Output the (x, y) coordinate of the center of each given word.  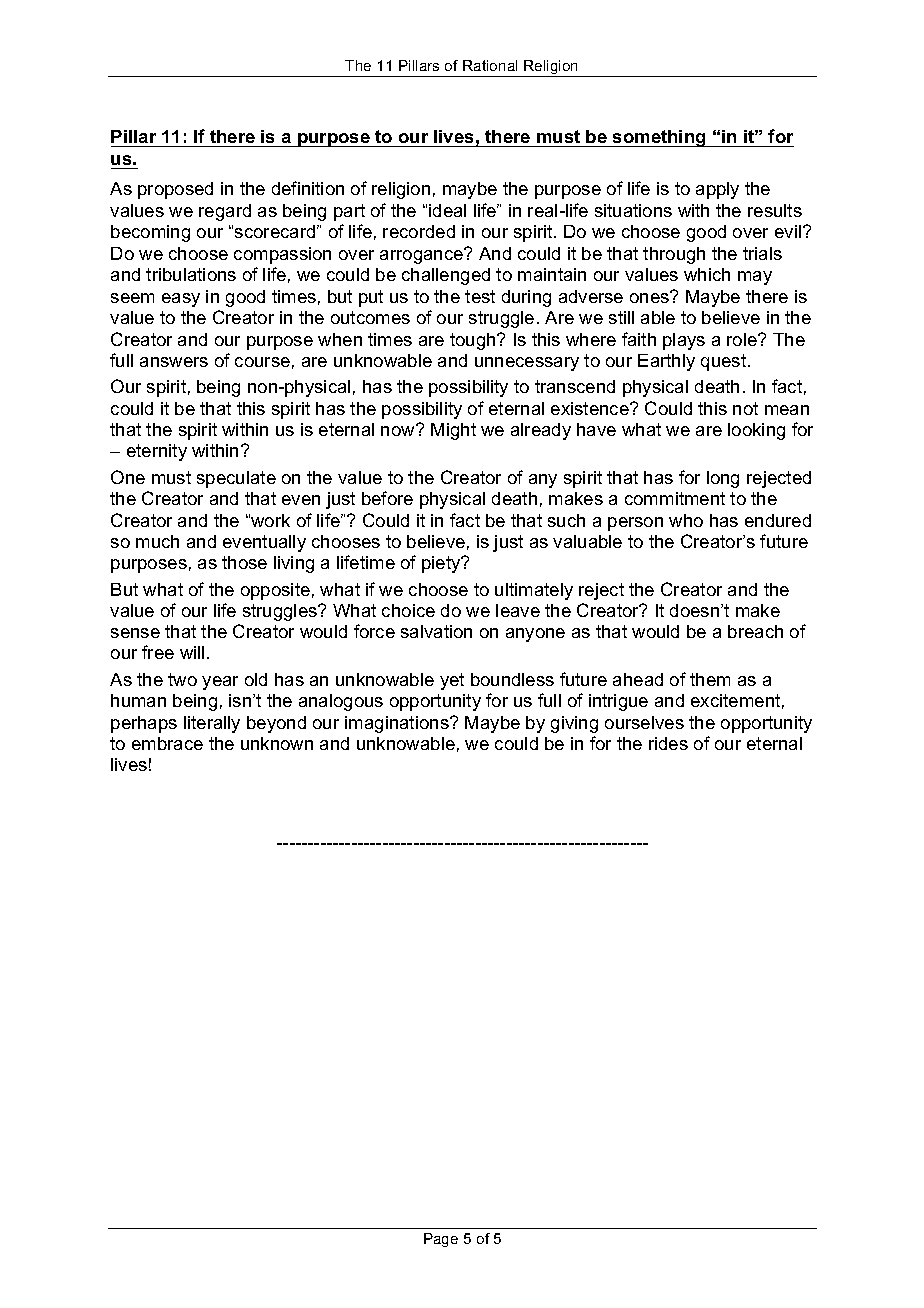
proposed (175, 190)
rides (668, 743)
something (659, 138)
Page (441, 1240)
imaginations (398, 724)
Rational (490, 65)
